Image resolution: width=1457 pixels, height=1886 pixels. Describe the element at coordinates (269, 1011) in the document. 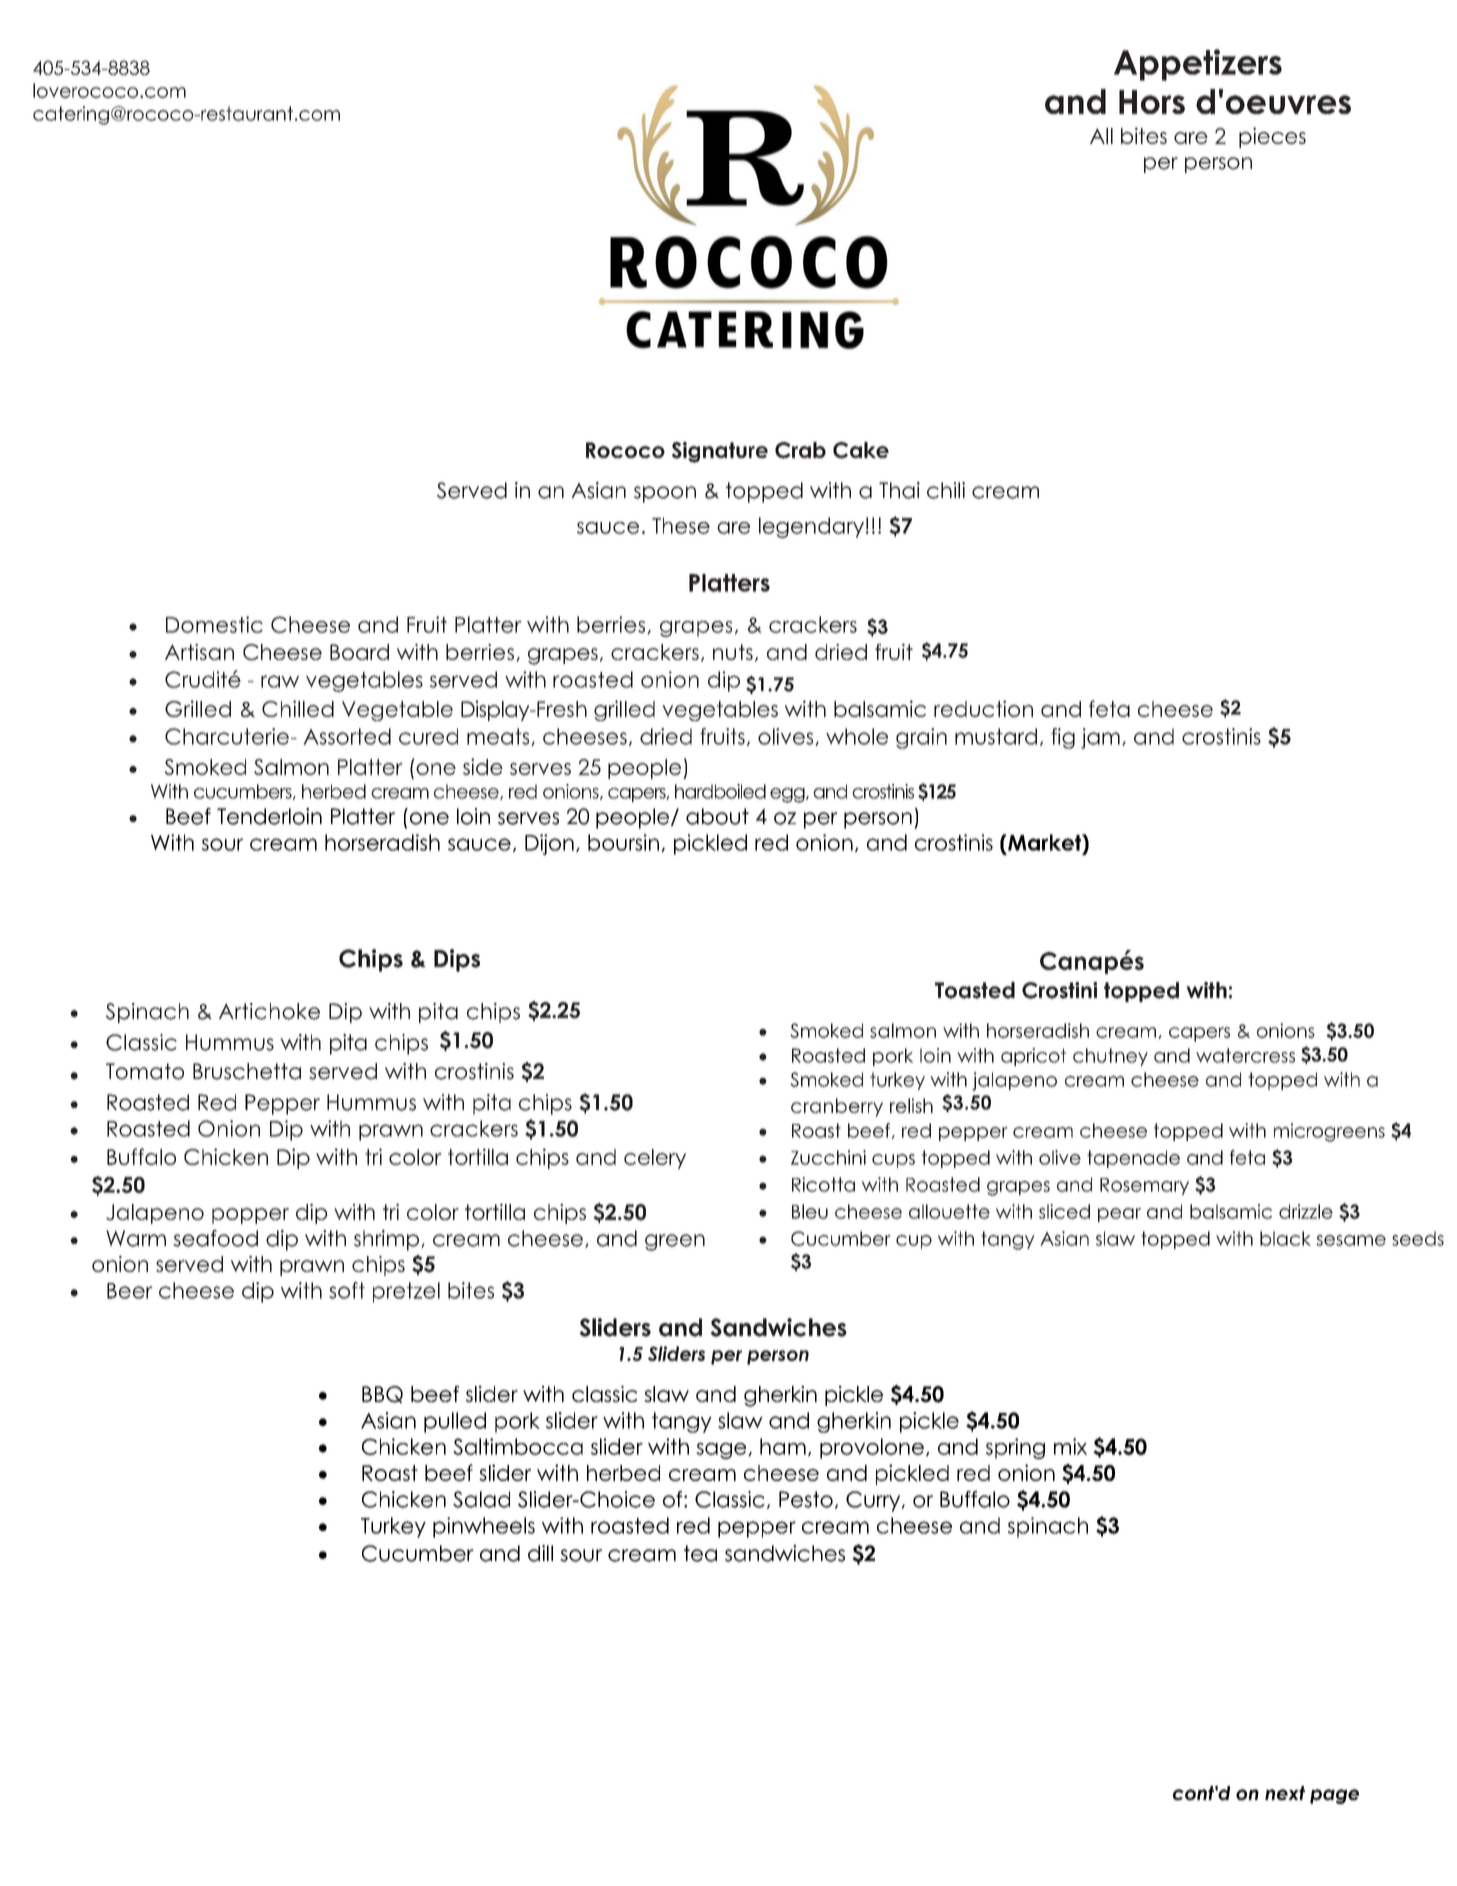

I see `Artichoke` at that location.
